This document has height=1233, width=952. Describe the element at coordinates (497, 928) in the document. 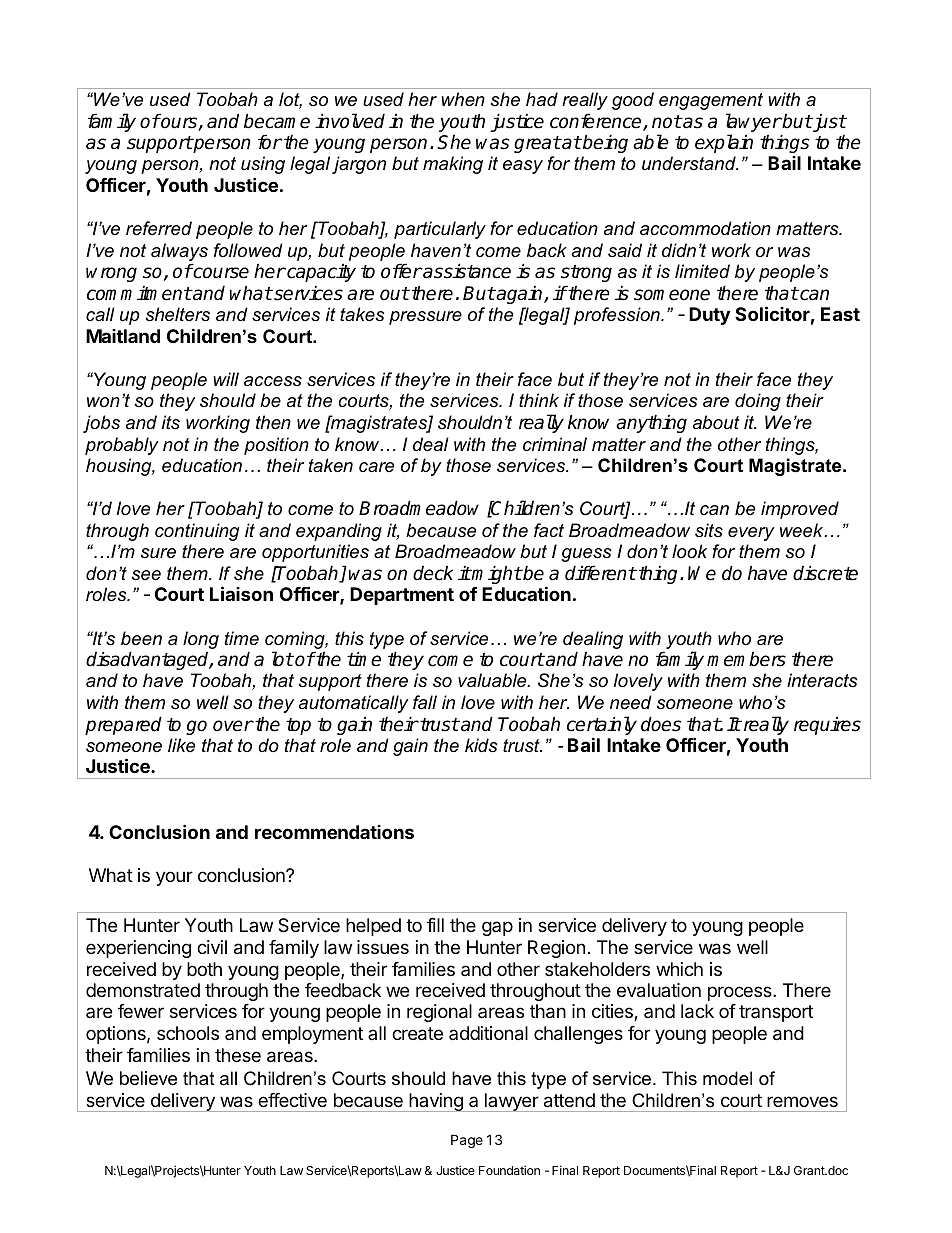

I see `gap` at that location.
